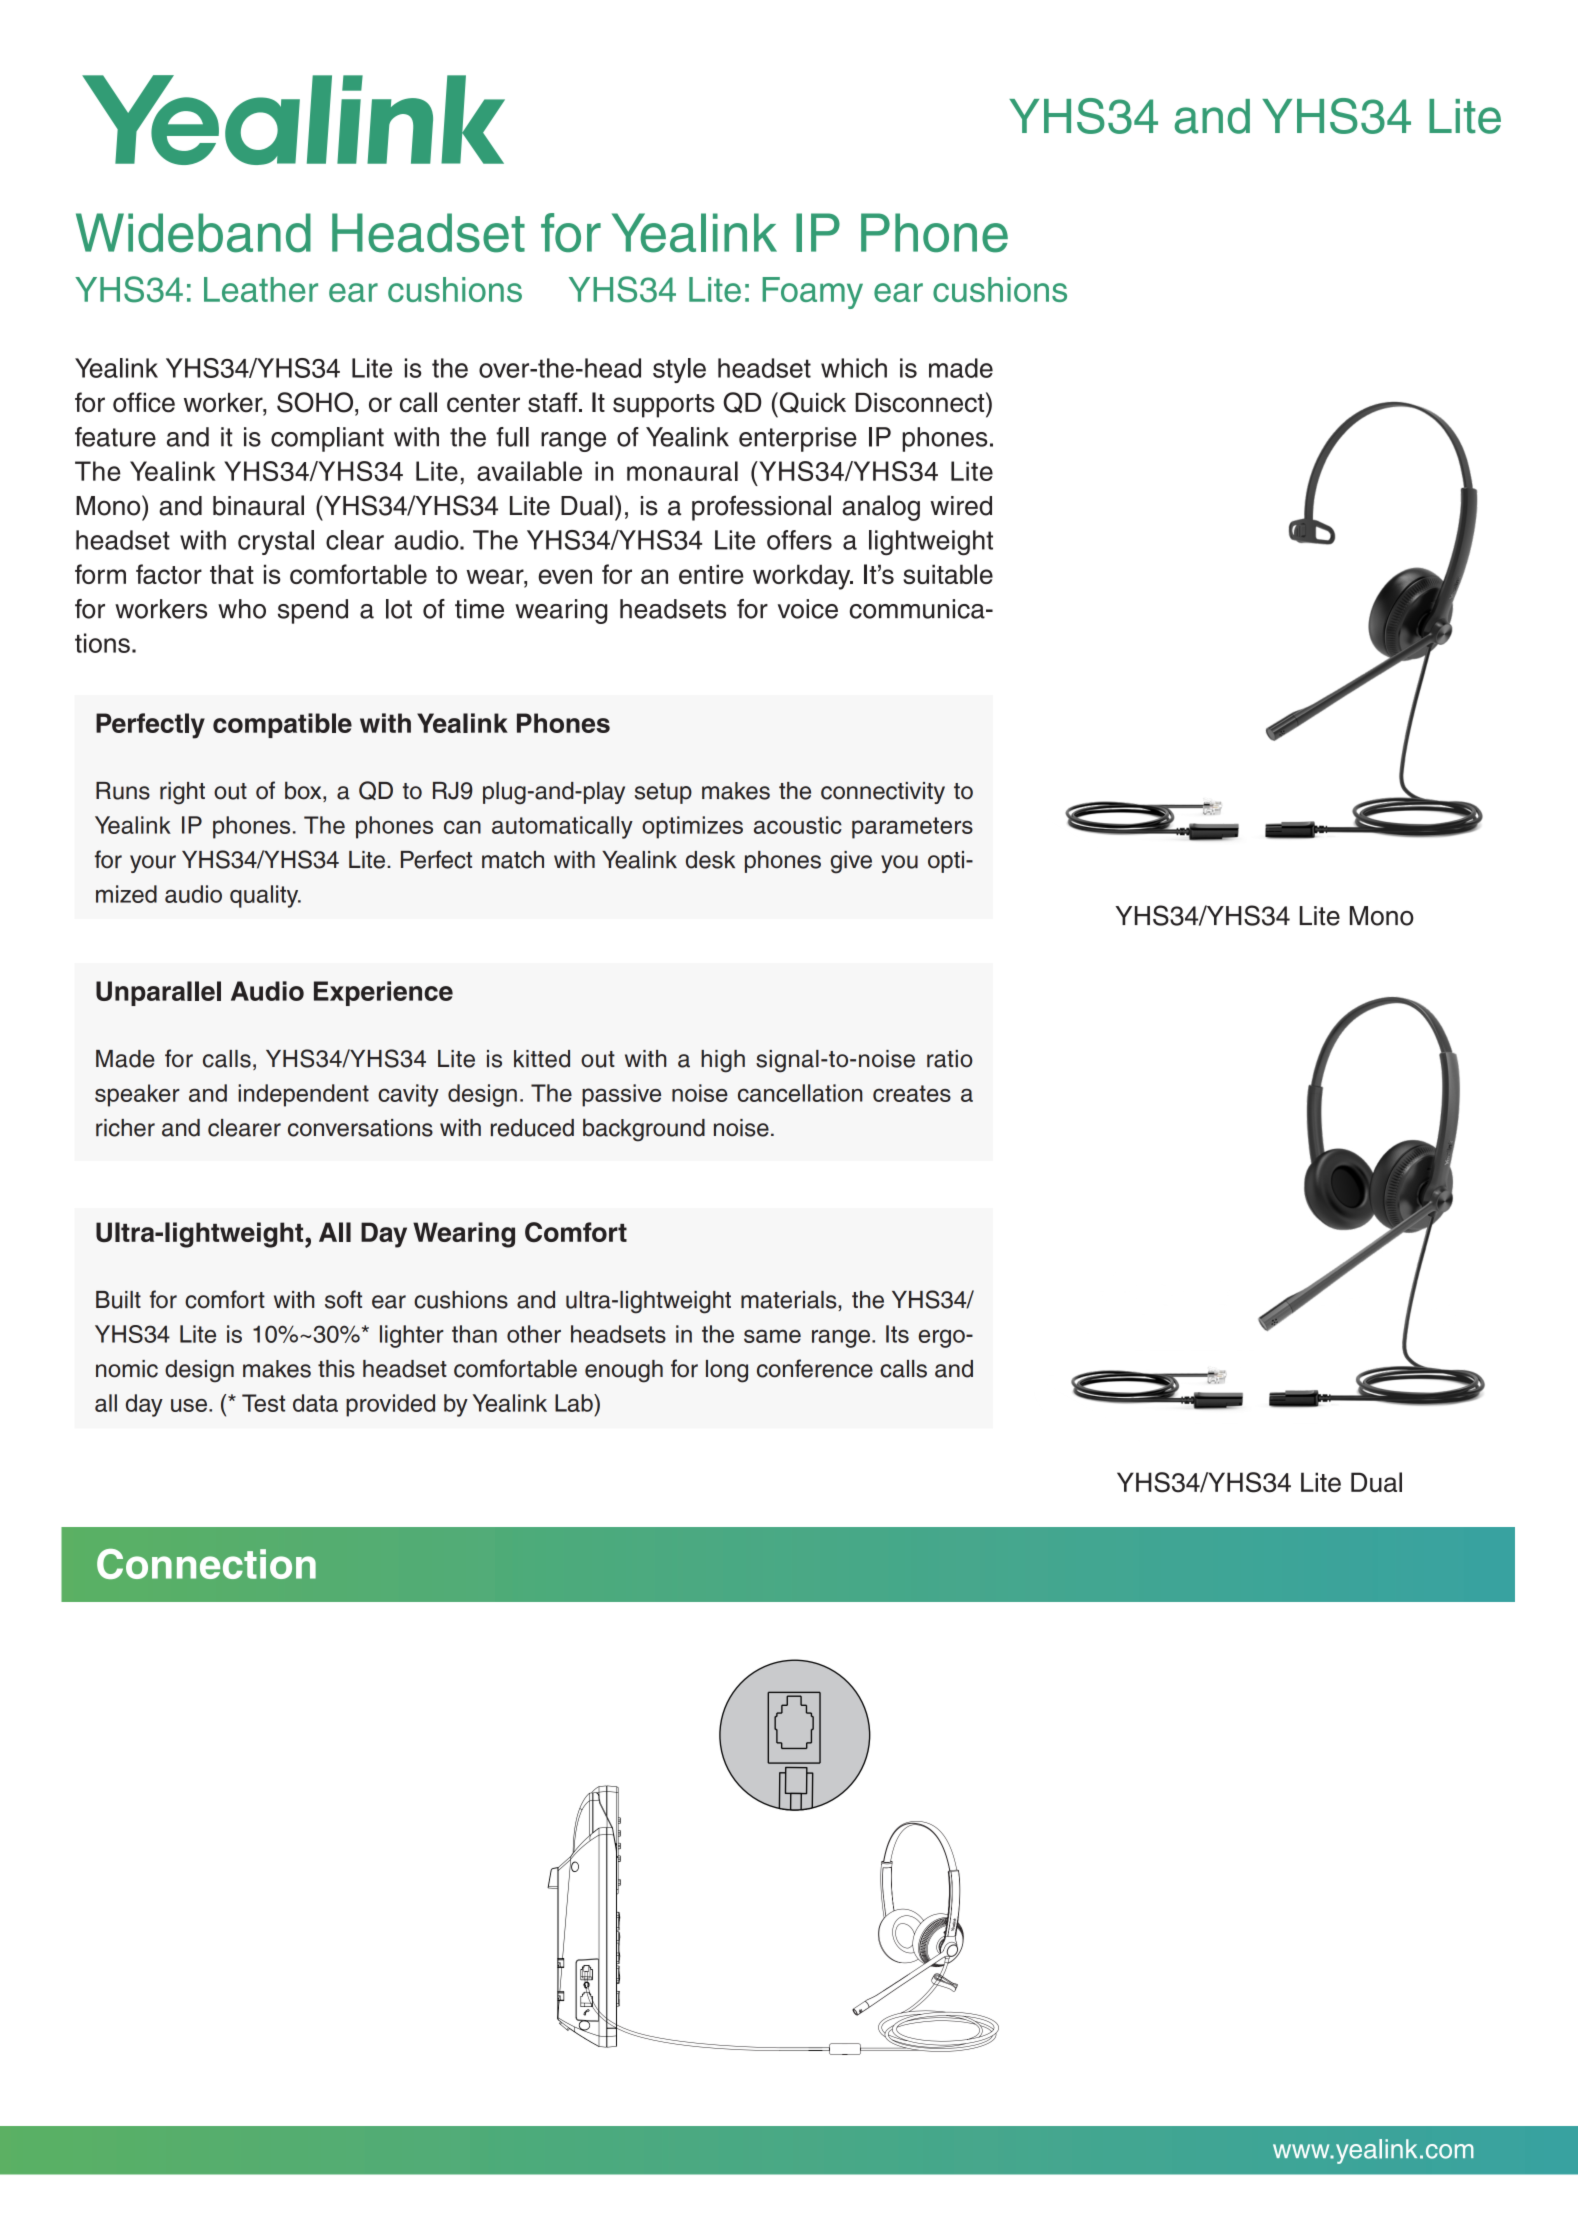  Describe the element at coordinates (282, 725) in the document. I see `compatible` at that location.
